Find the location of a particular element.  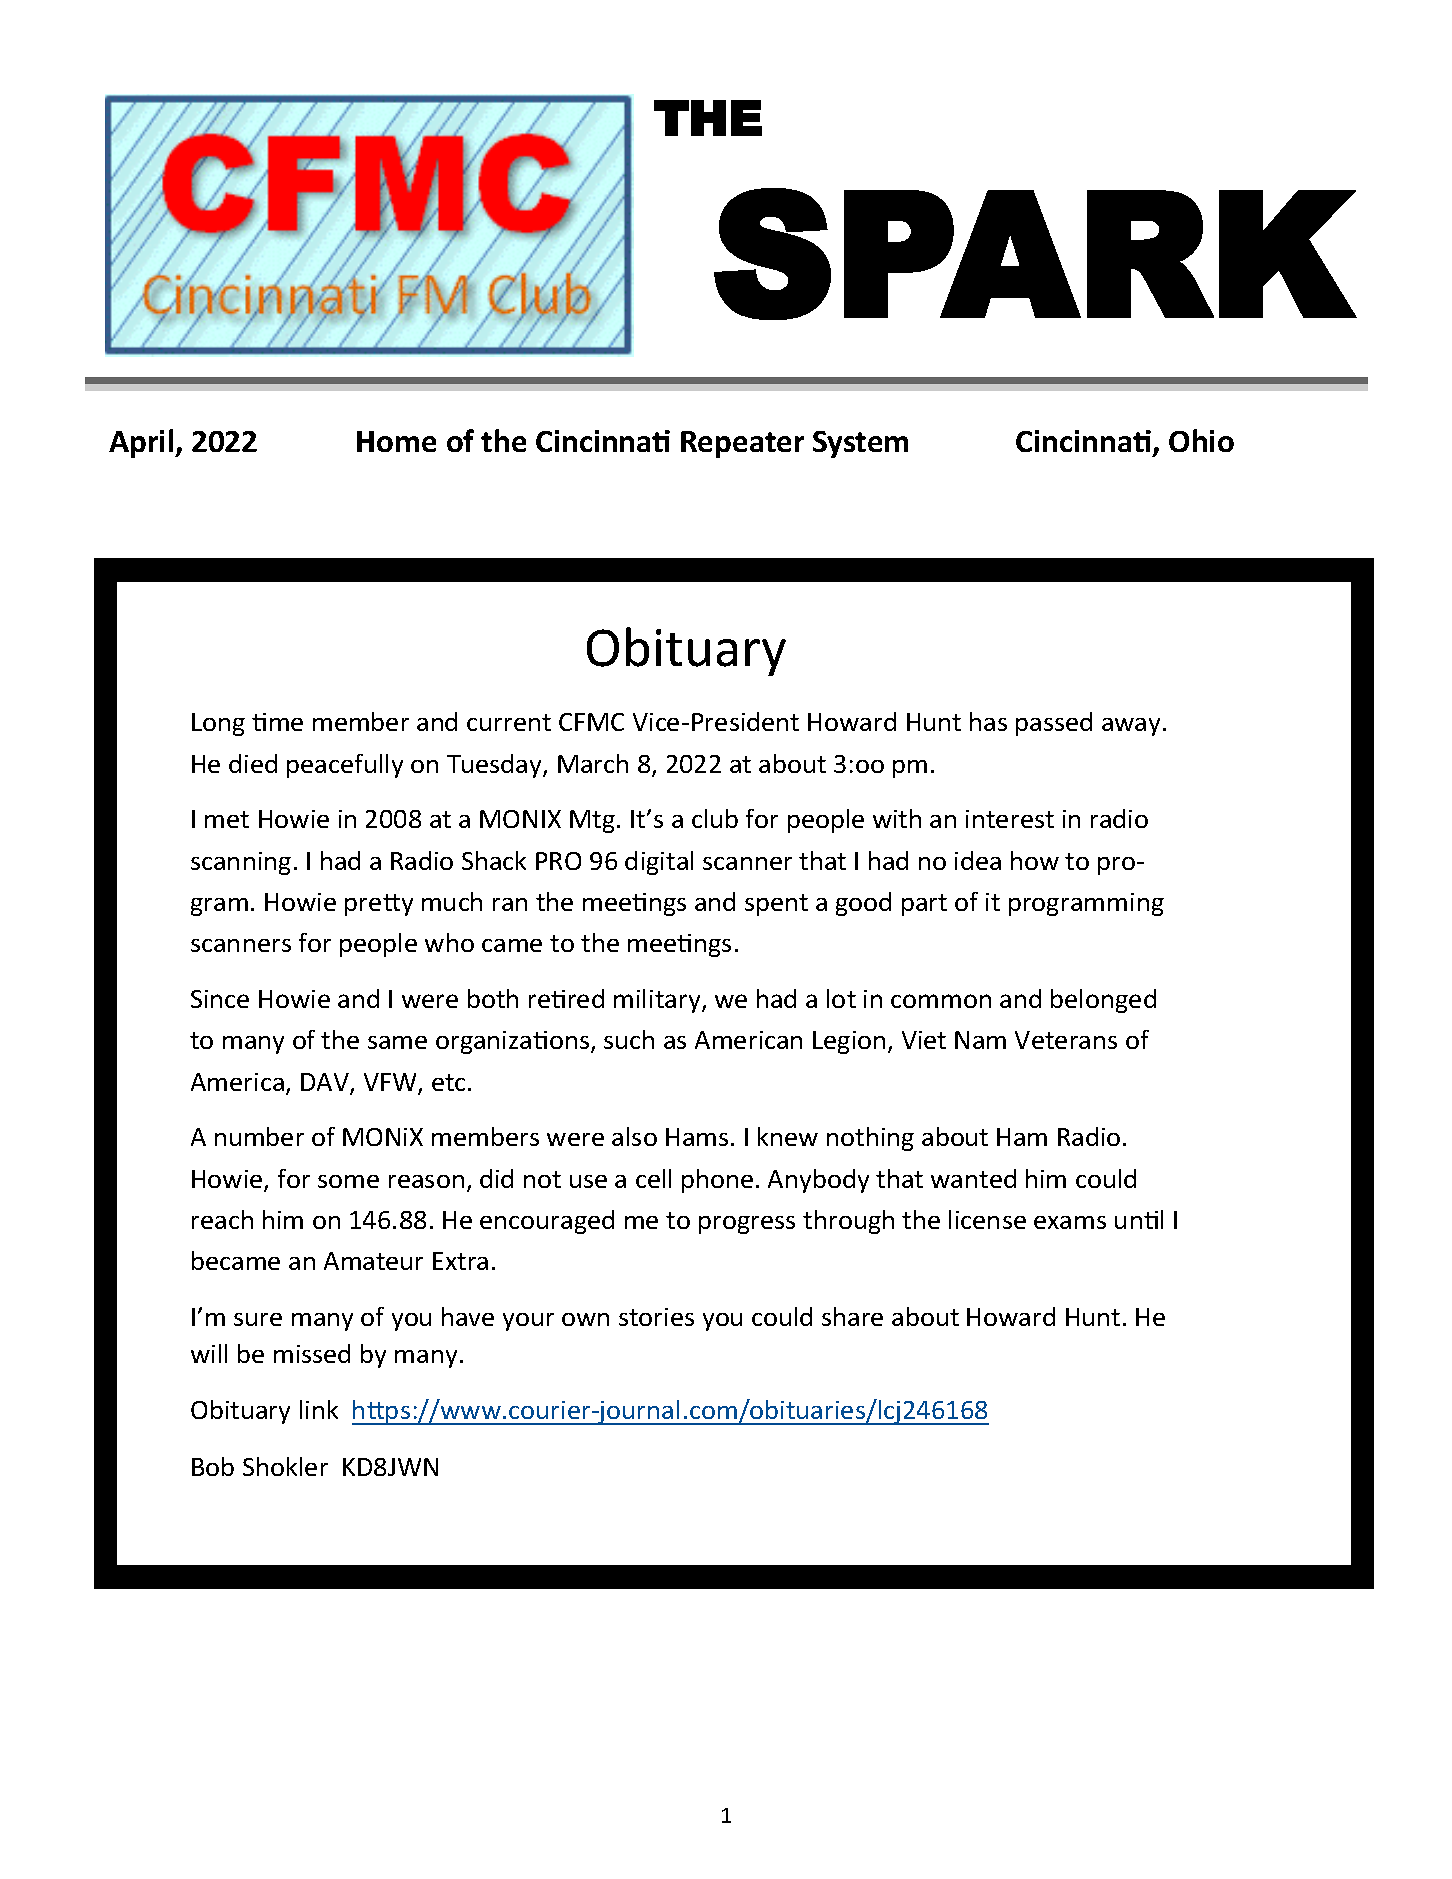

Home is located at coordinates (396, 441).
